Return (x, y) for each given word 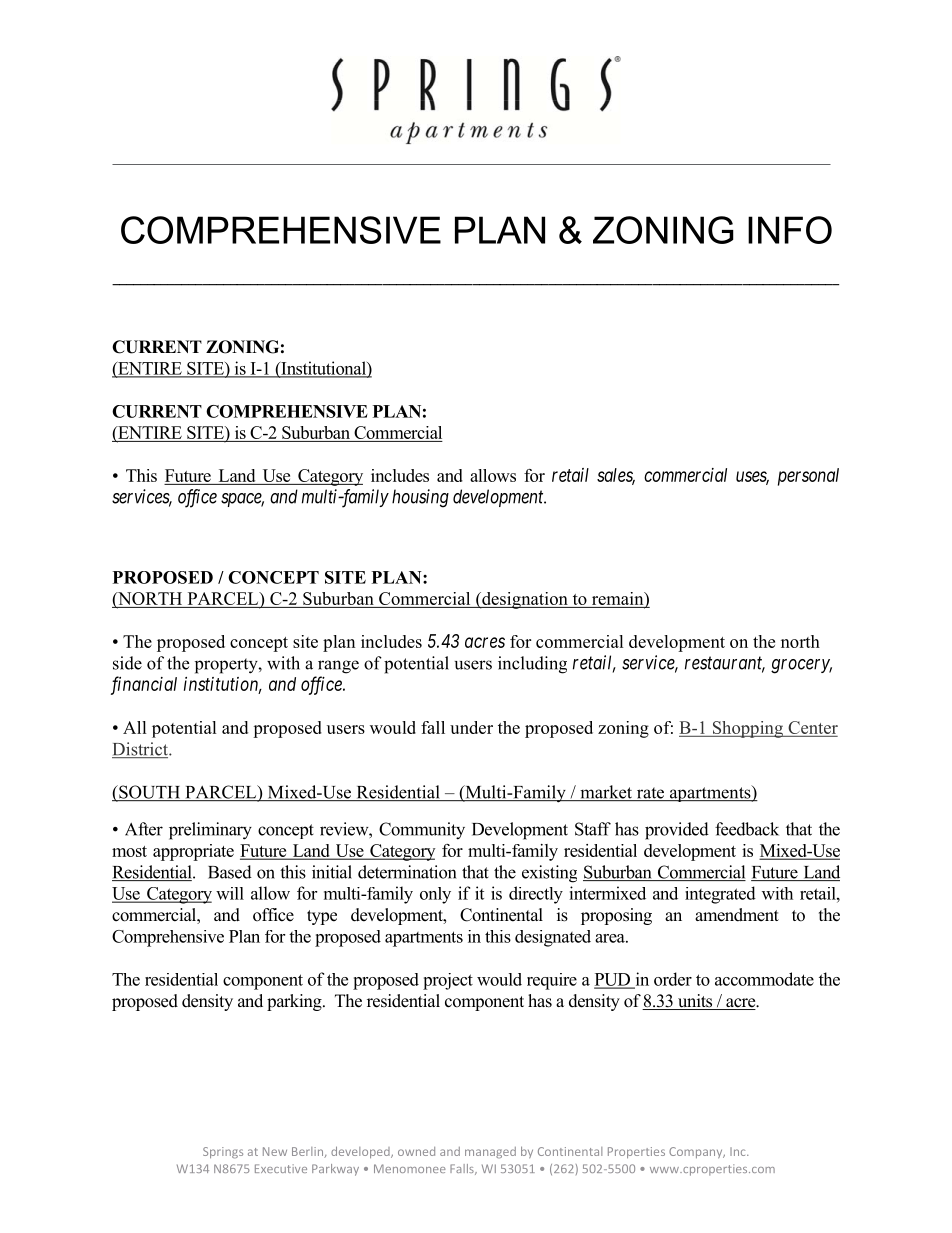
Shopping (747, 729)
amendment (737, 915)
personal (808, 477)
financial (144, 685)
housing (420, 498)
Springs (223, 1153)
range (338, 667)
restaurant (725, 664)
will (230, 893)
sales (616, 476)
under (471, 727)
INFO (790, 230)
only (435, 895)
